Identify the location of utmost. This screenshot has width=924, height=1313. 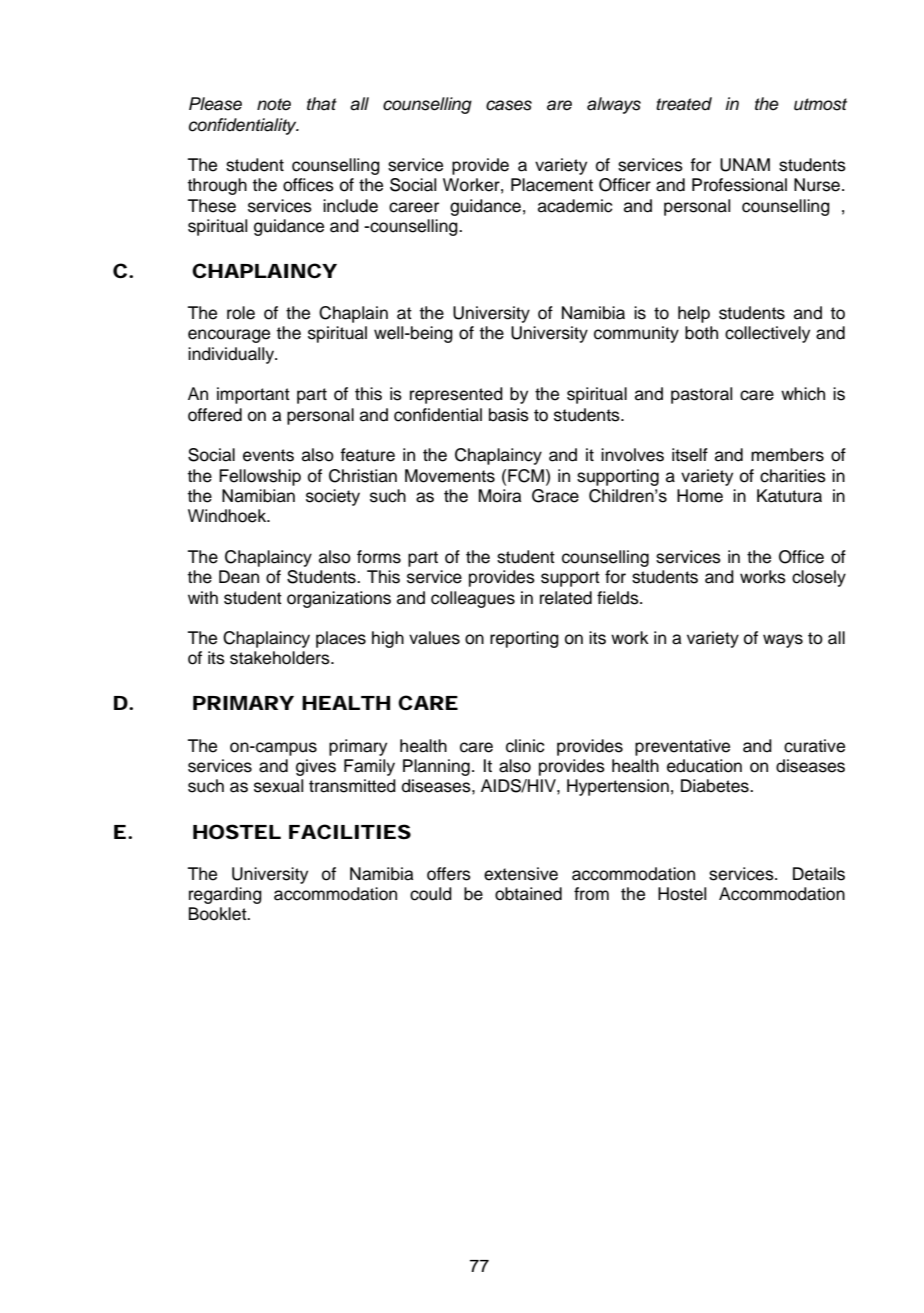
(820, 104).
